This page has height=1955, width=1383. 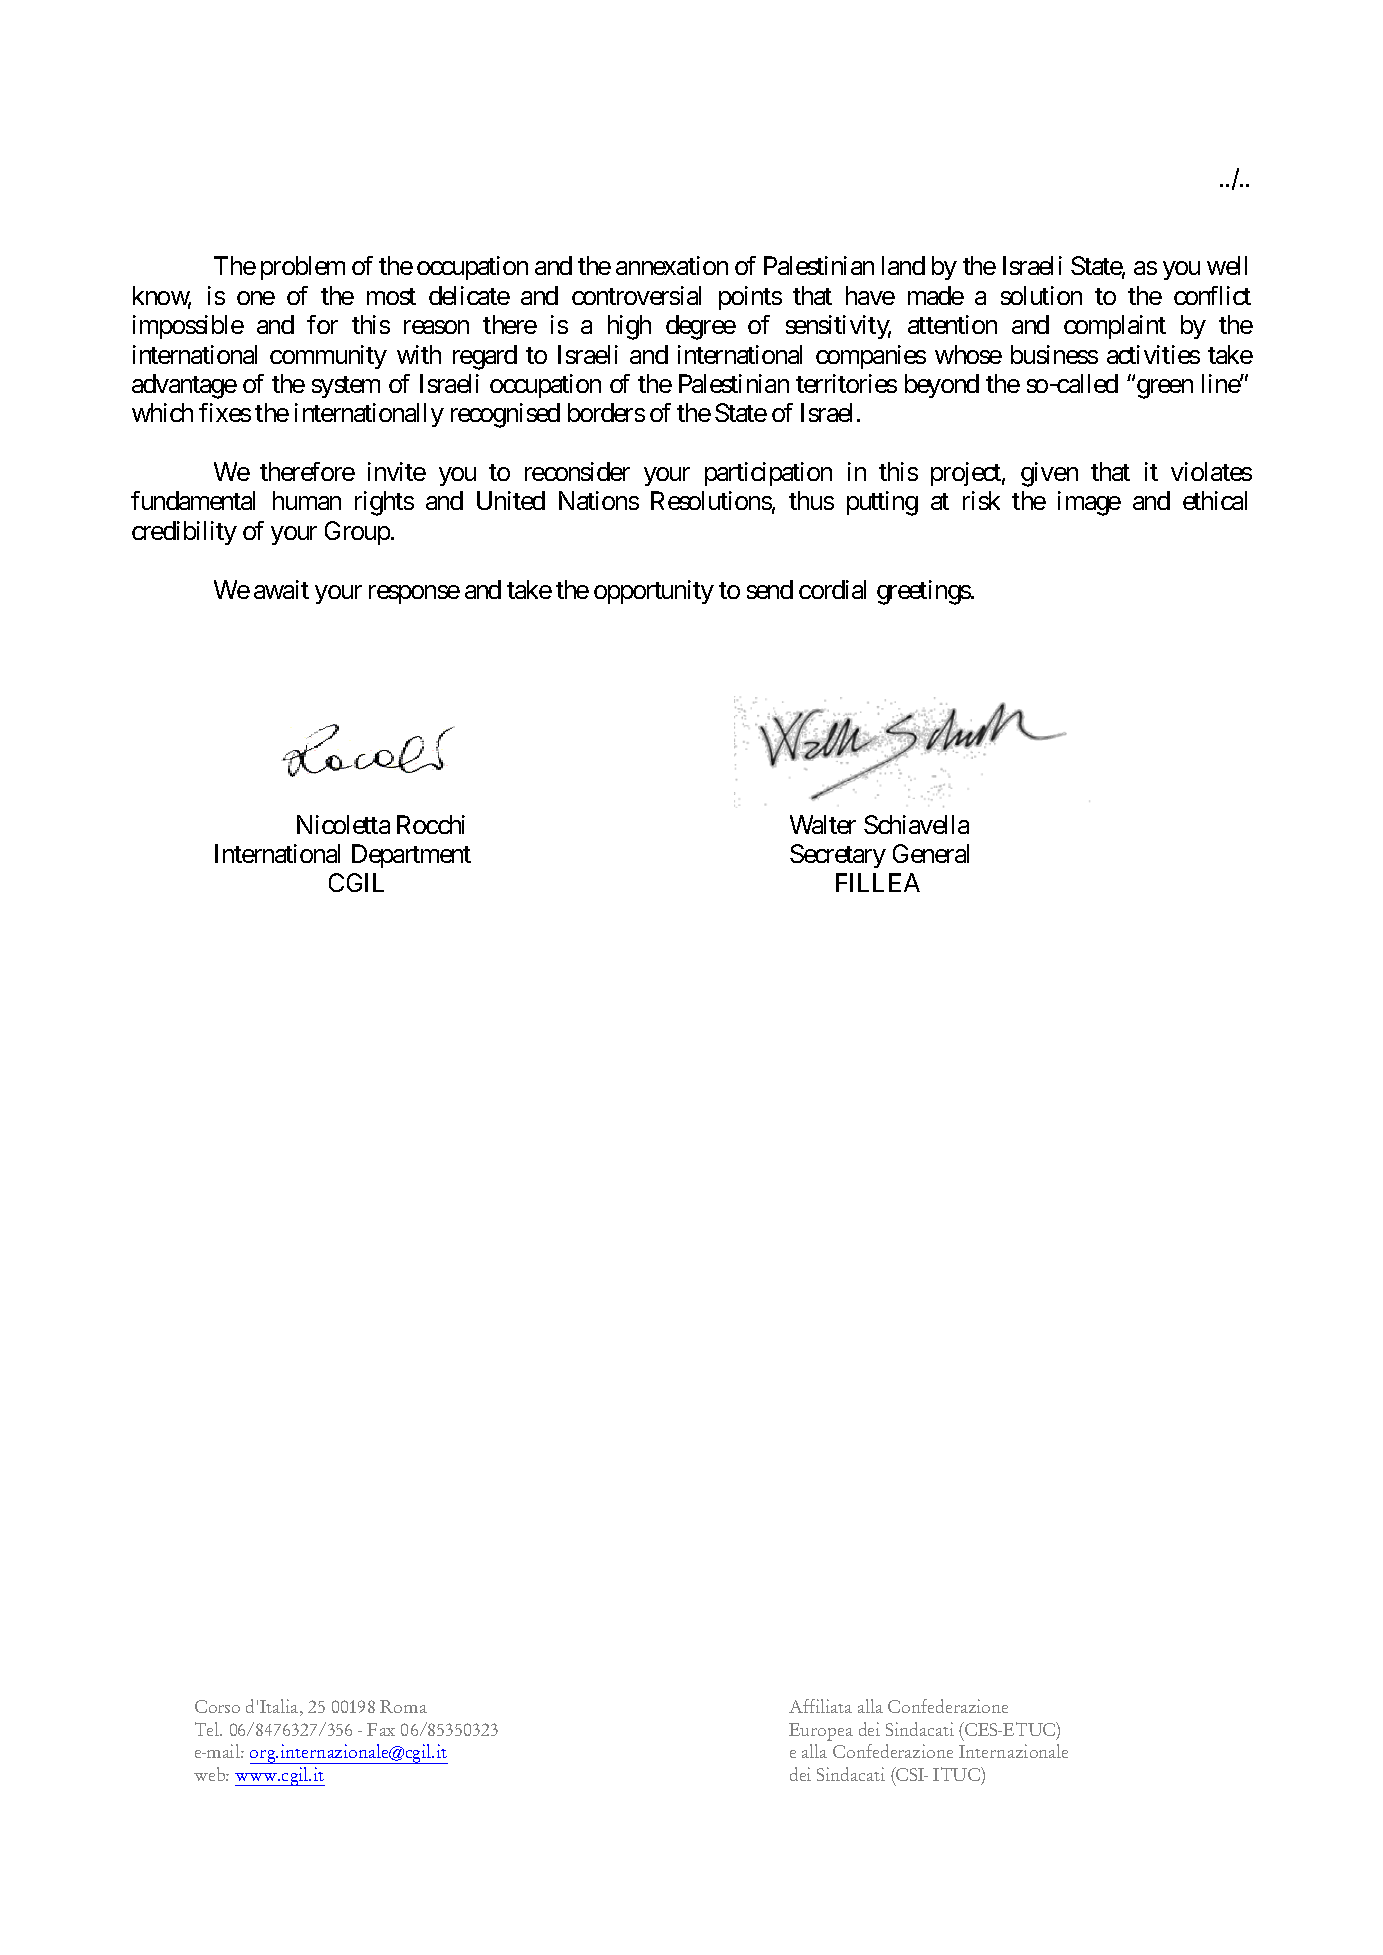 I want to click on Secretary, so click(x=838, y=856).
